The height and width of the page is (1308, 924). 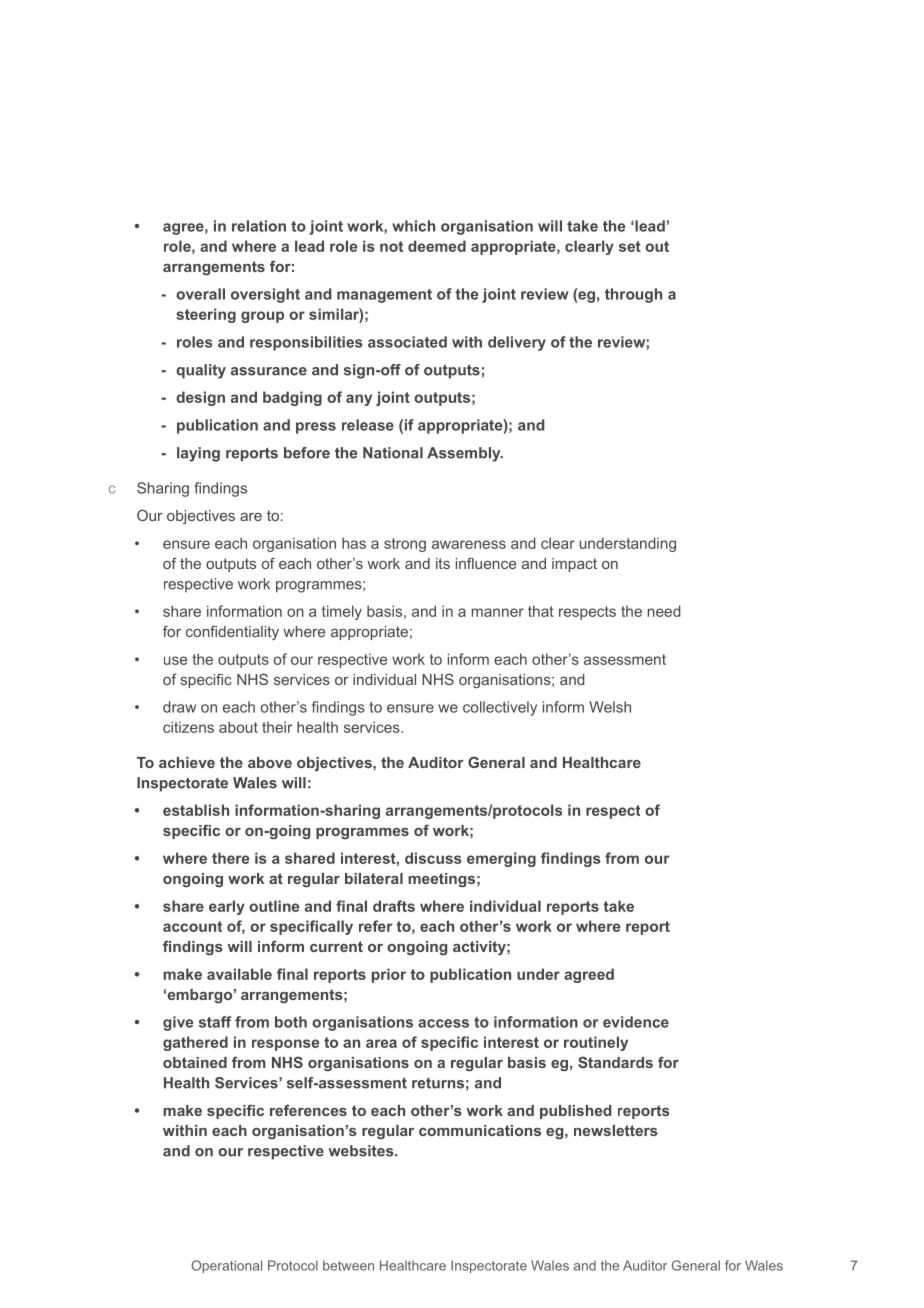 I want to click on outline, so click(x=274, y=906).
